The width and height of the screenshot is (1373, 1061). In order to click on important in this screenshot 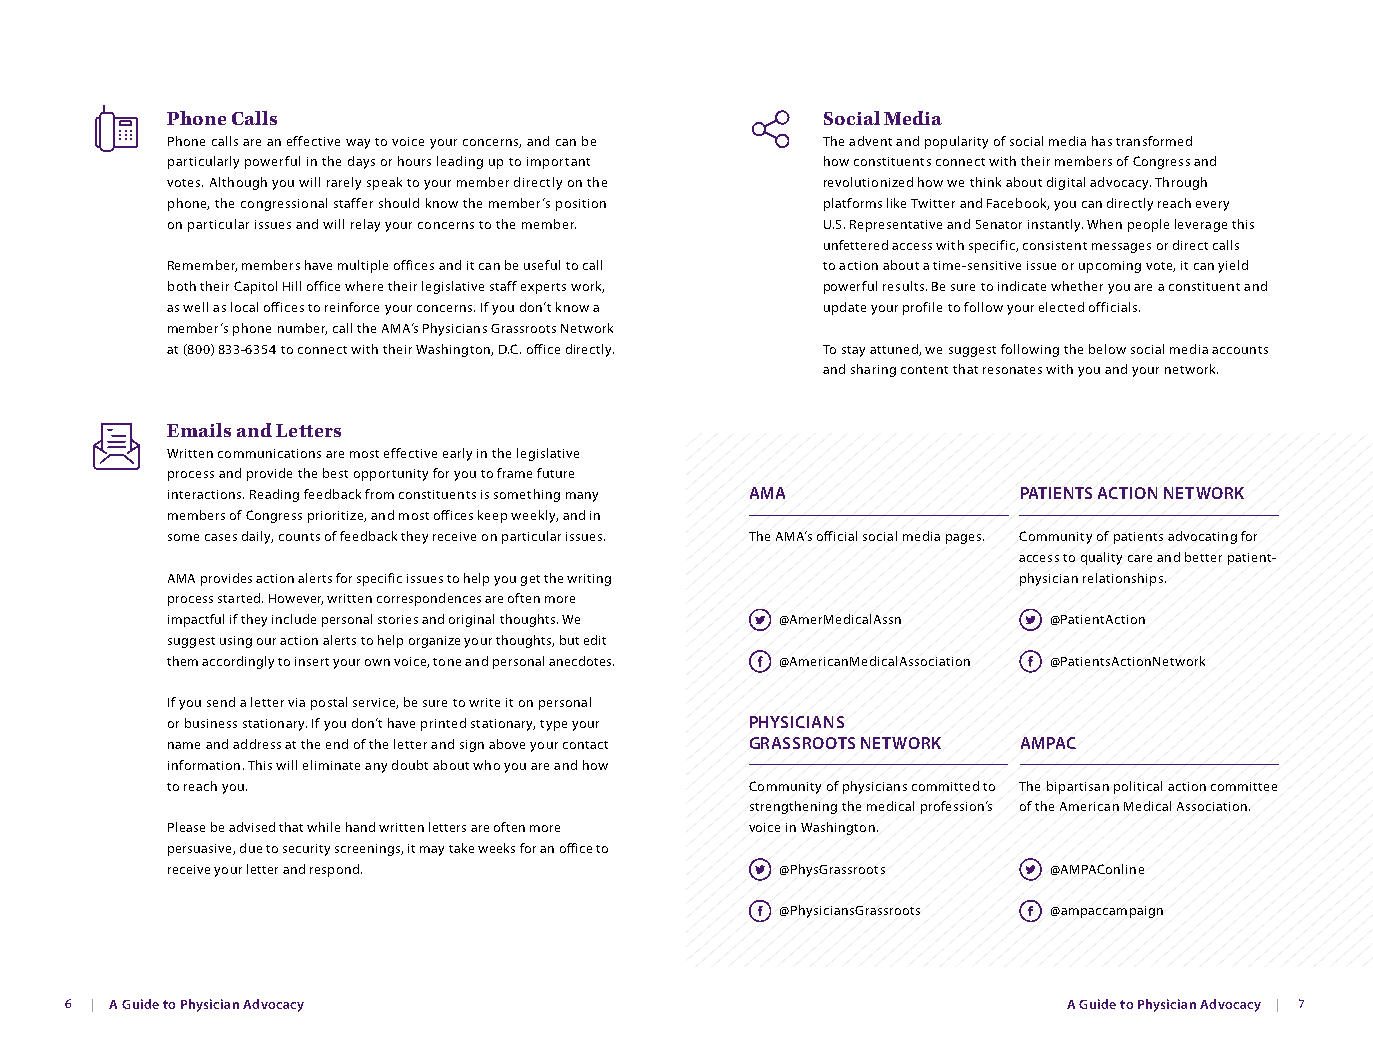, I will do `click(558, 163)`.
